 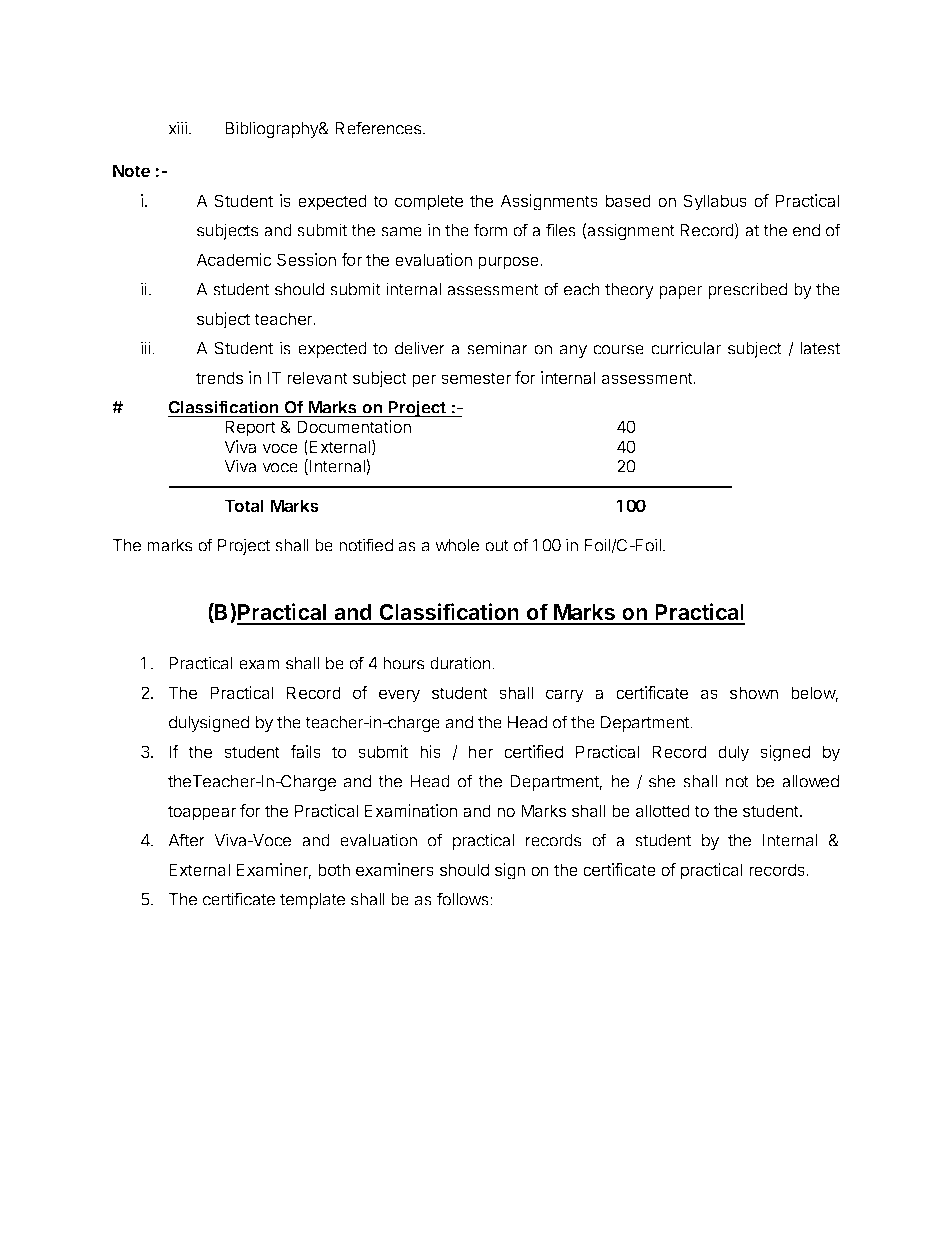 I want to click on complete, so click(x=429, y=202).
